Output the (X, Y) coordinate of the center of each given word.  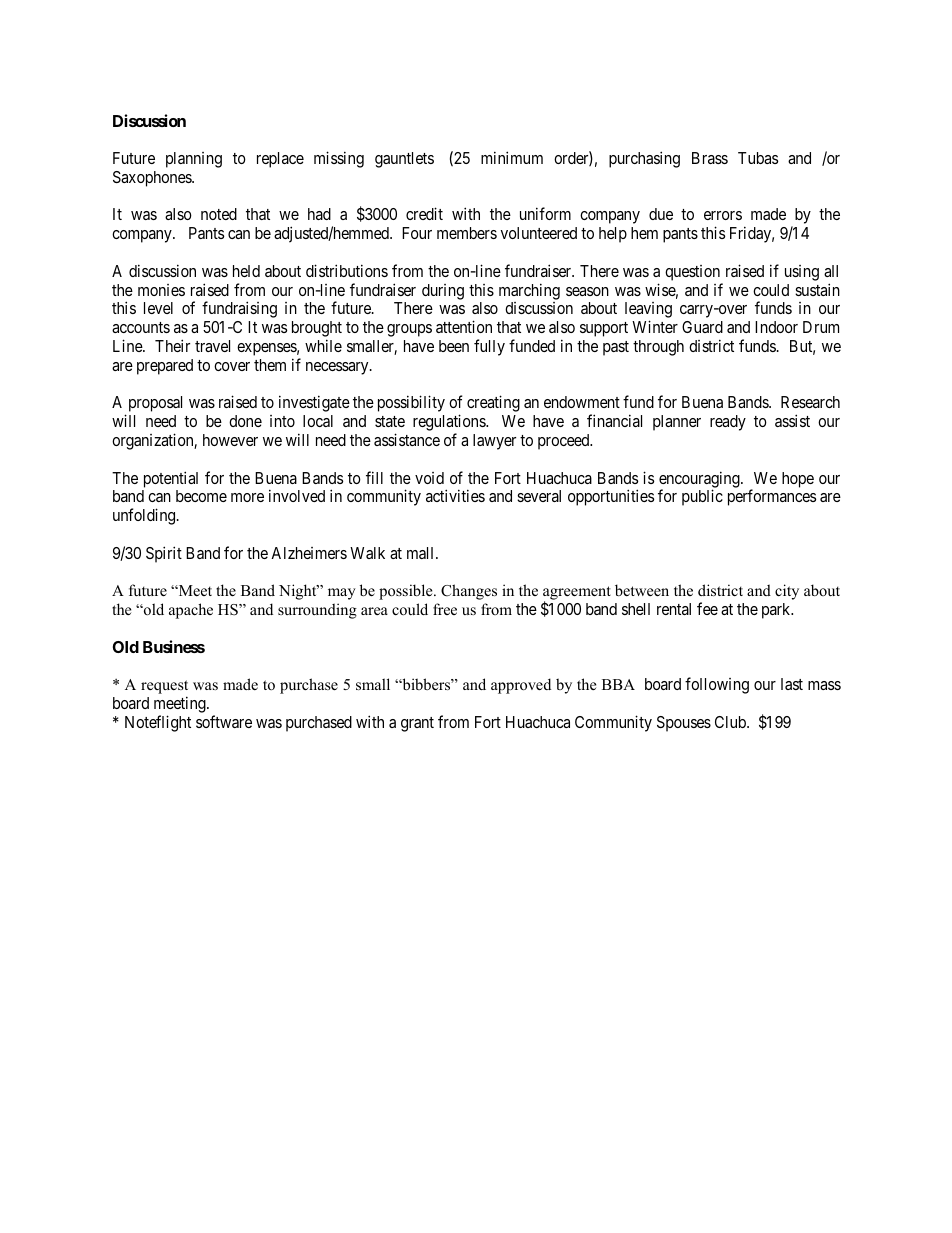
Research (810, 402)
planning (194, 160)
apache (191, 611)
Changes (469, 592)
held (246, 271)
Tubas (758, 158)
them (270, 365)
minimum (512, 157)
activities (455, 495)
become (201, 496)
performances (772, 497)
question (692, 273)
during (443, 292)
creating (493, 403)
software (224, 721)
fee (707, 608)
